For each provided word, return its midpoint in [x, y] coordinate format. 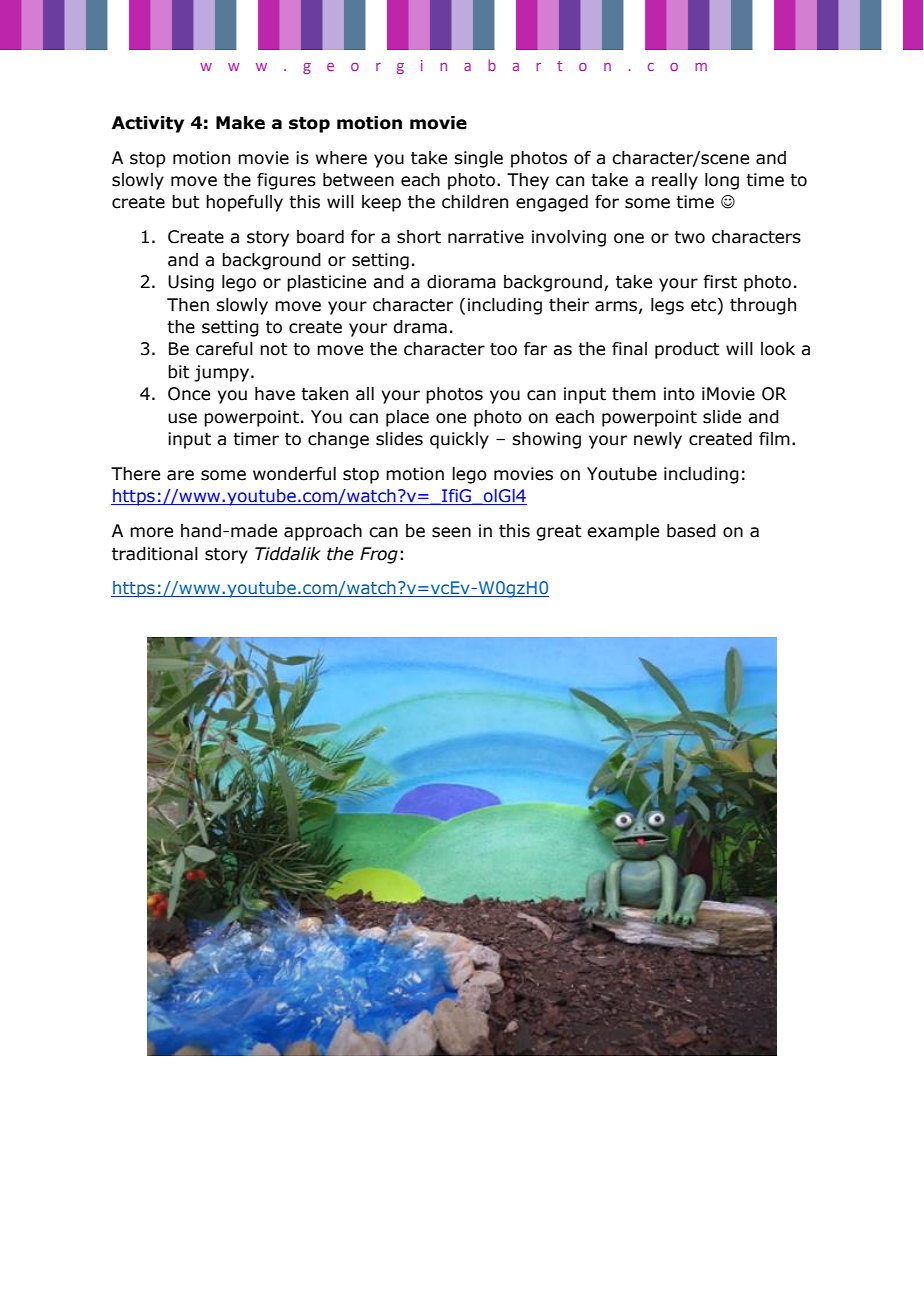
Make [240, 123]
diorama [461, 282]
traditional [155, 554]
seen [451, 532]
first [720, 282]
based [691, 531]
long [722, 181]
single [478, 159]
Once [189, 394]
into [679, 394]
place [407, 418]
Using [191, 283]
